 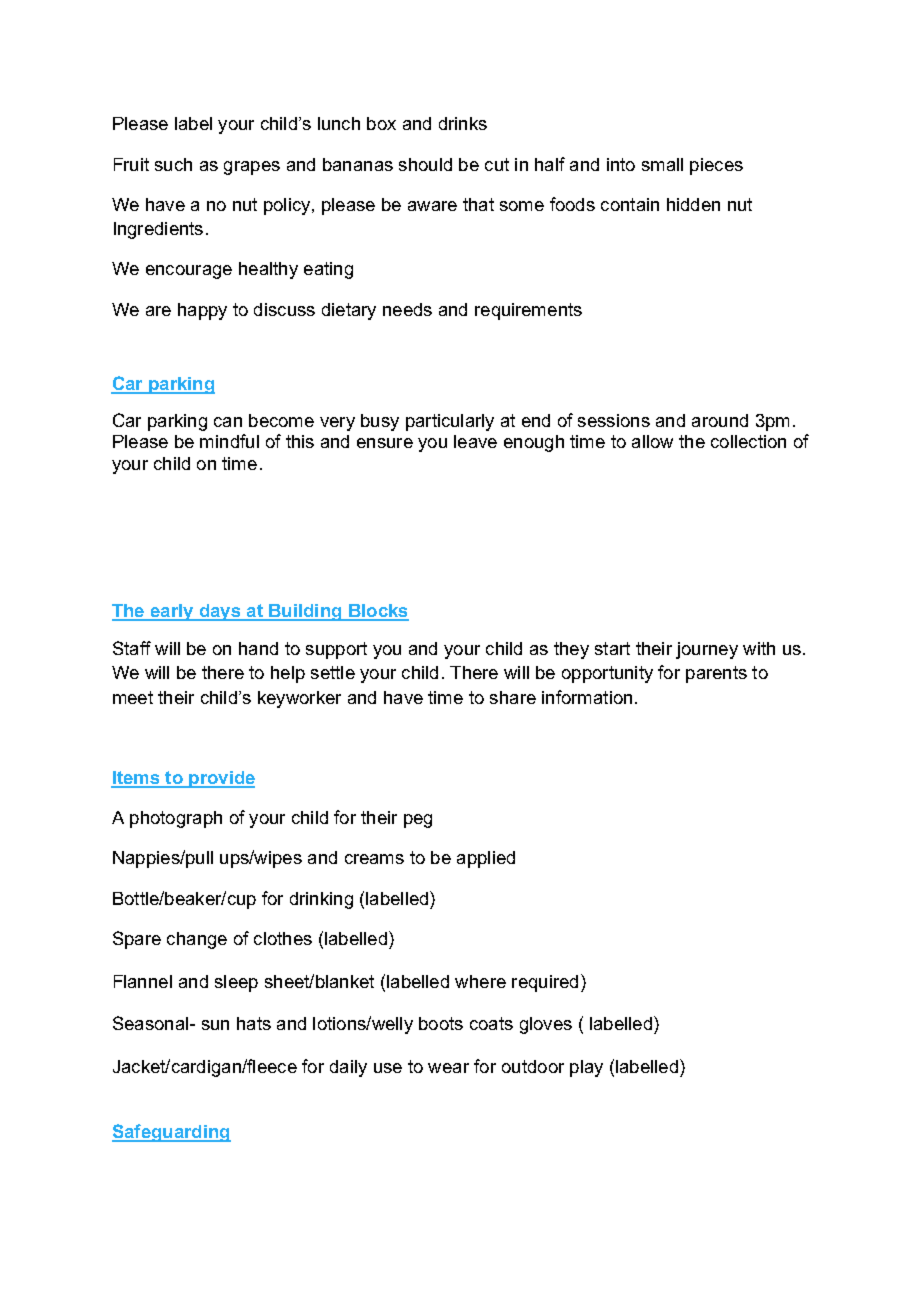 I want to click on Safeguarding, so click(x=171, y=1133).
